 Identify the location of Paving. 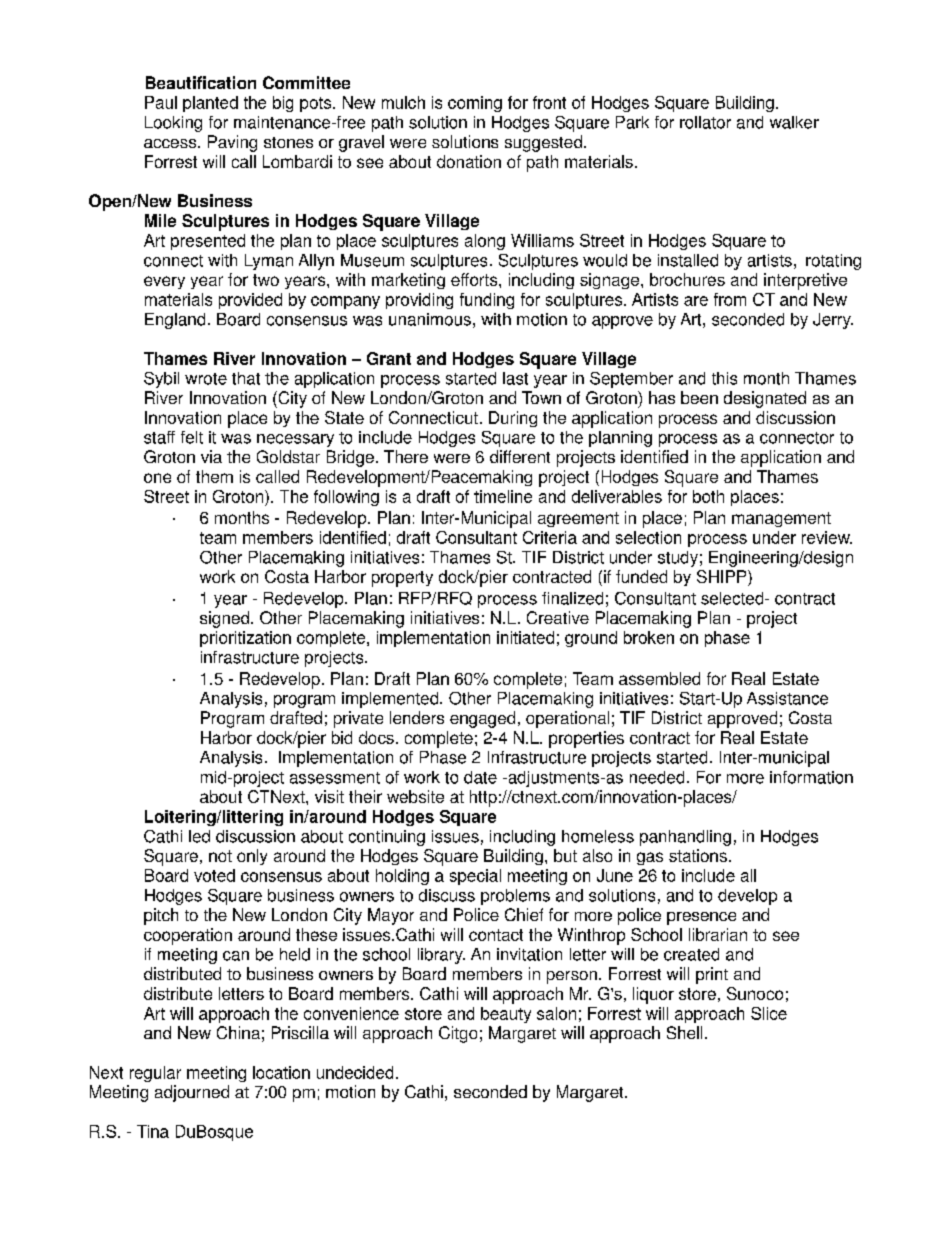
(232, 143).
